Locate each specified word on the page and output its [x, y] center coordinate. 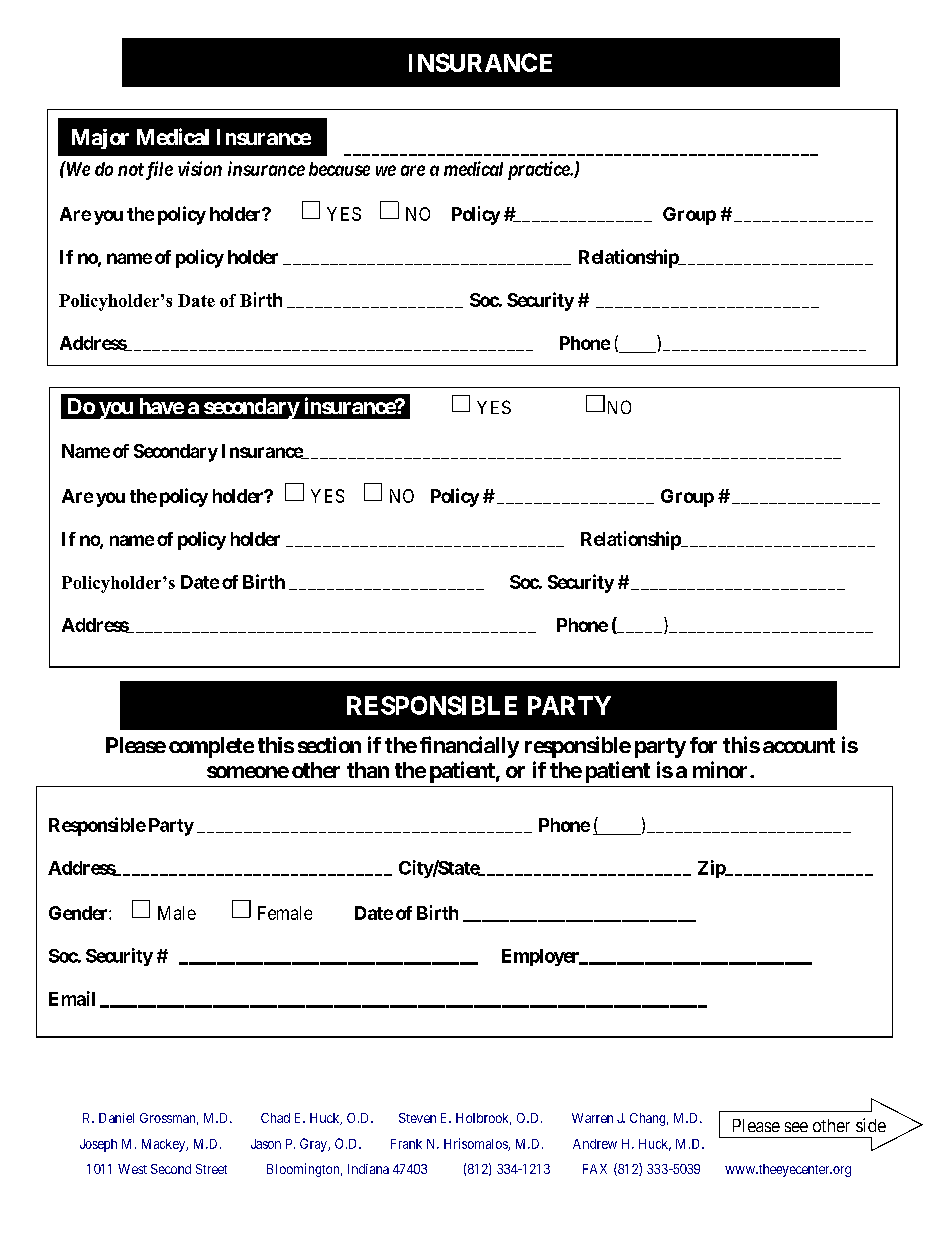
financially [469, 747]
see [796, 1127]
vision [200, 168]
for [703, 745]
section [329, 744]
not [131, 169]
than [368, 770]
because [339, 169]
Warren [592, 1118]
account [799, 745]
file [158, 170]
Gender [79, 913]
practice [539, 170]
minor [722, 769]
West [132, 1169]
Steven [417, 1118]
